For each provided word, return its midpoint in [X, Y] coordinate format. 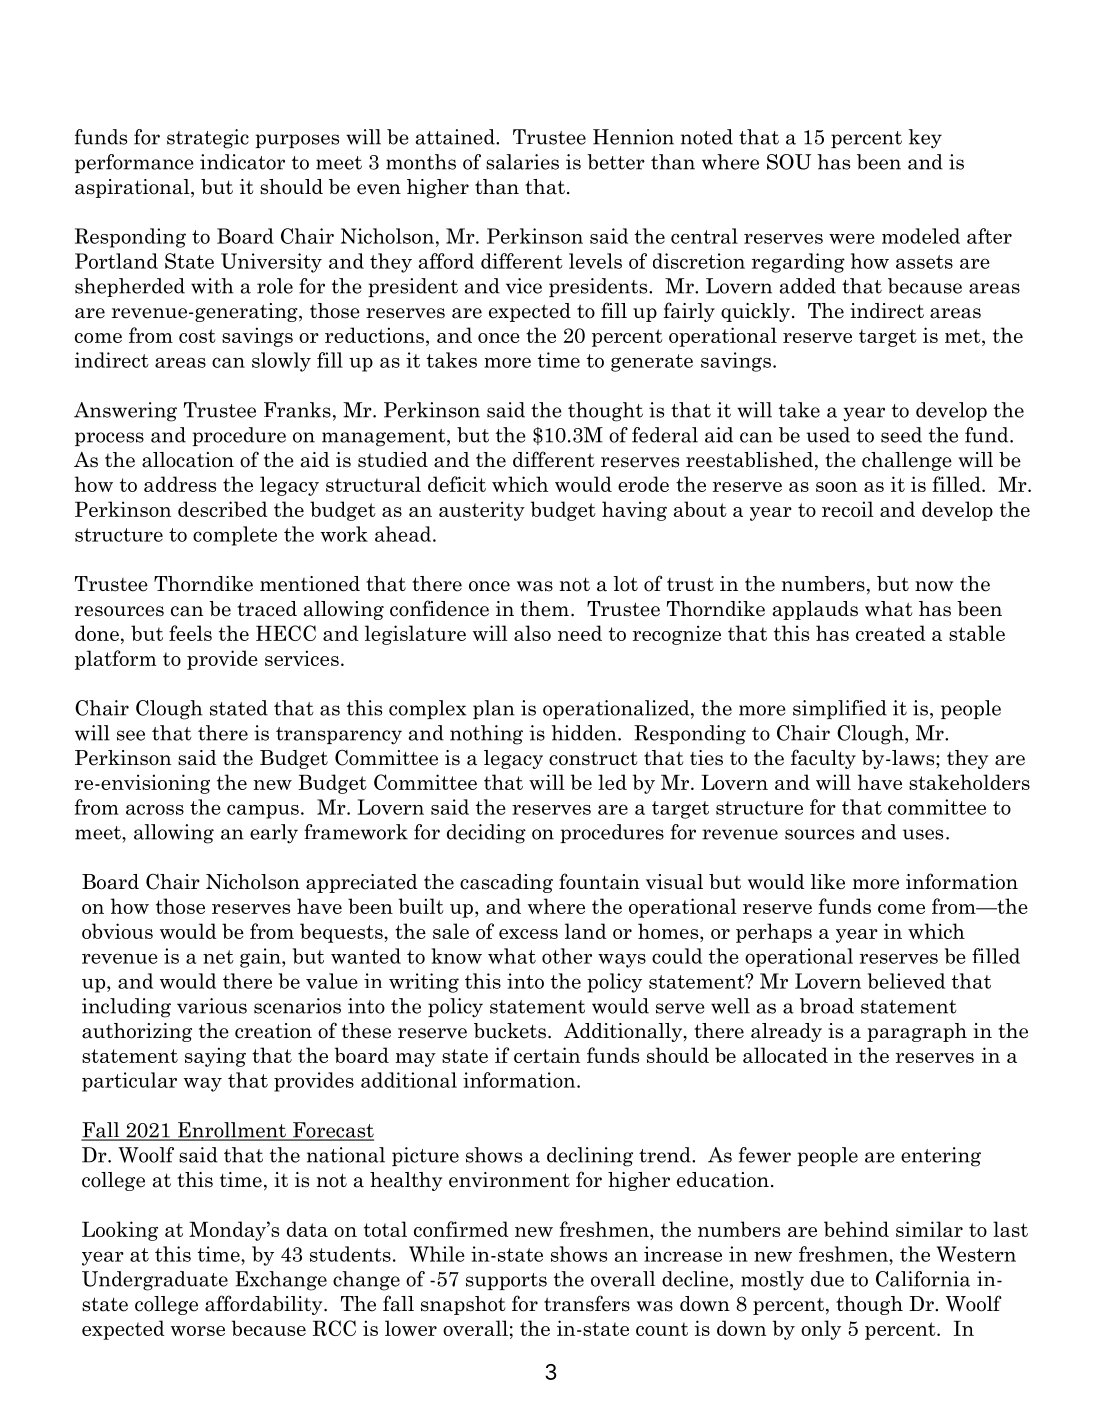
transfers [587, 1303]
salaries [522, 162]
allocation [188, 460]
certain [547, 1055]
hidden [585, 733]
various [212, 1006]
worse [198, 1331]
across [155, 809]
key [925, 139]
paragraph [917, 1032]
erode [643, 484]
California [923, 1279]
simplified [840, 709]
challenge [907, 461]
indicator [242, 162]
